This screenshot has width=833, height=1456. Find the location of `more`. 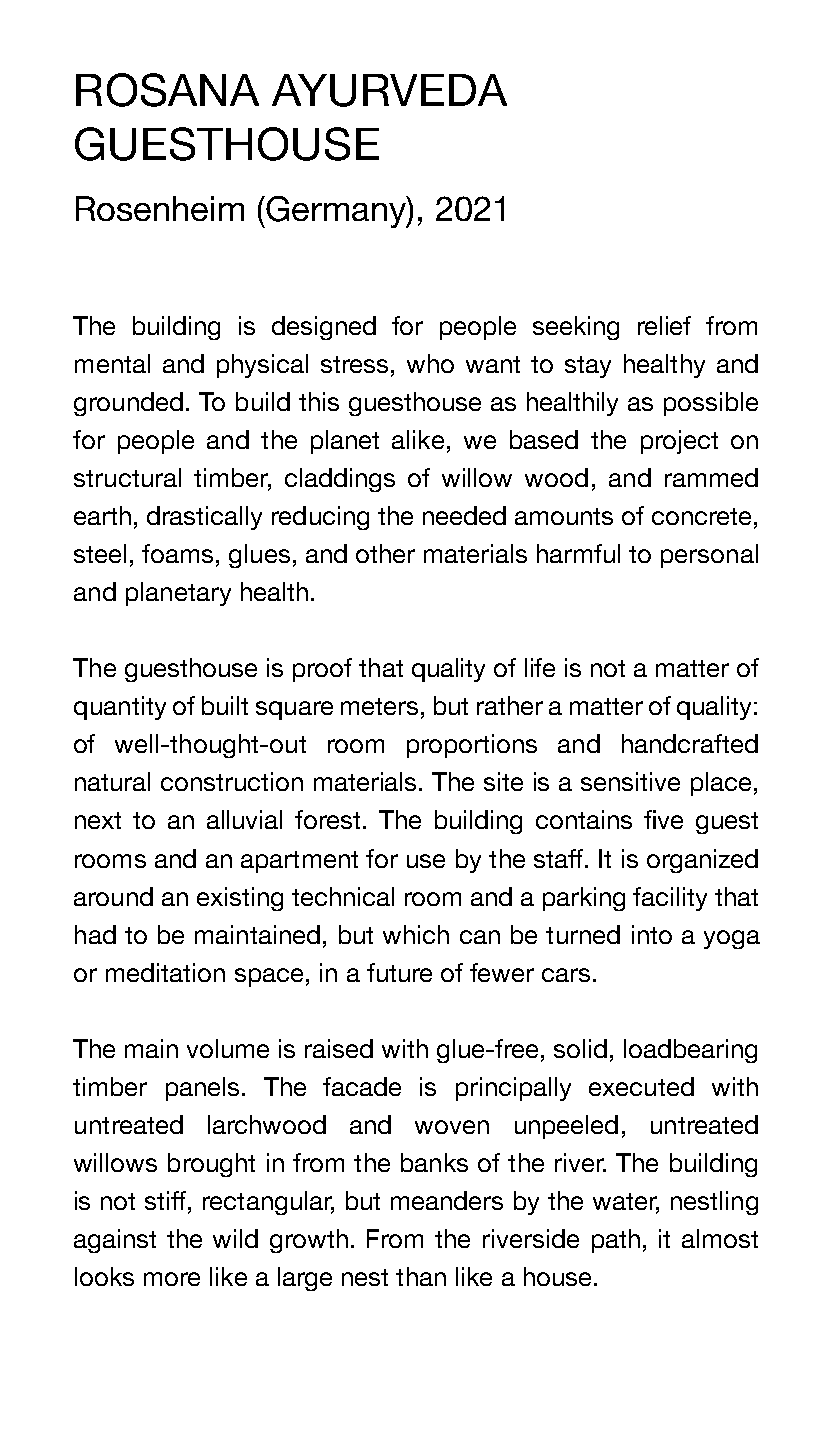

more is located at coordinates (172, 1279).
